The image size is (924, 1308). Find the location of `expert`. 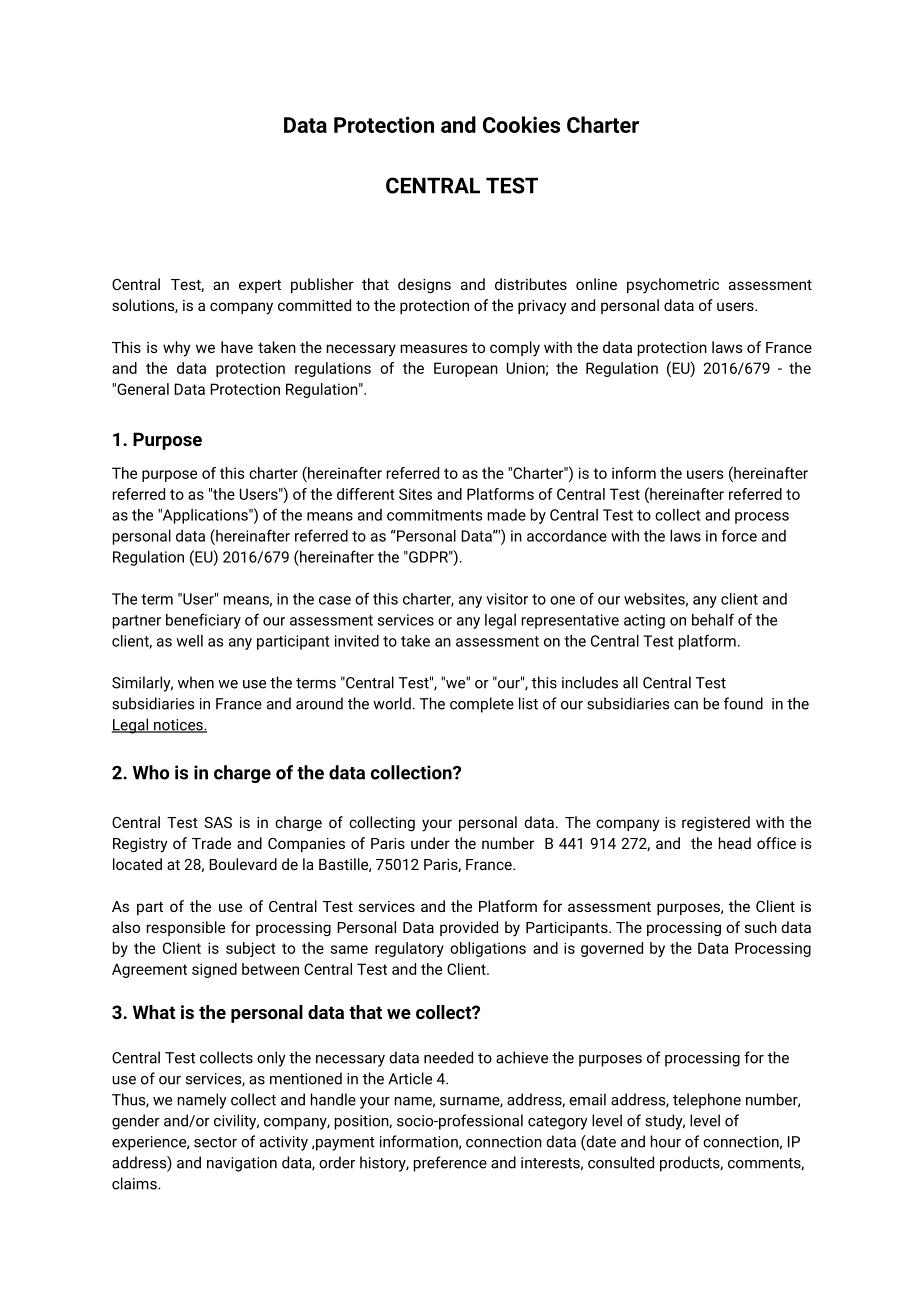

expert is located at coordinates (260, 286).
